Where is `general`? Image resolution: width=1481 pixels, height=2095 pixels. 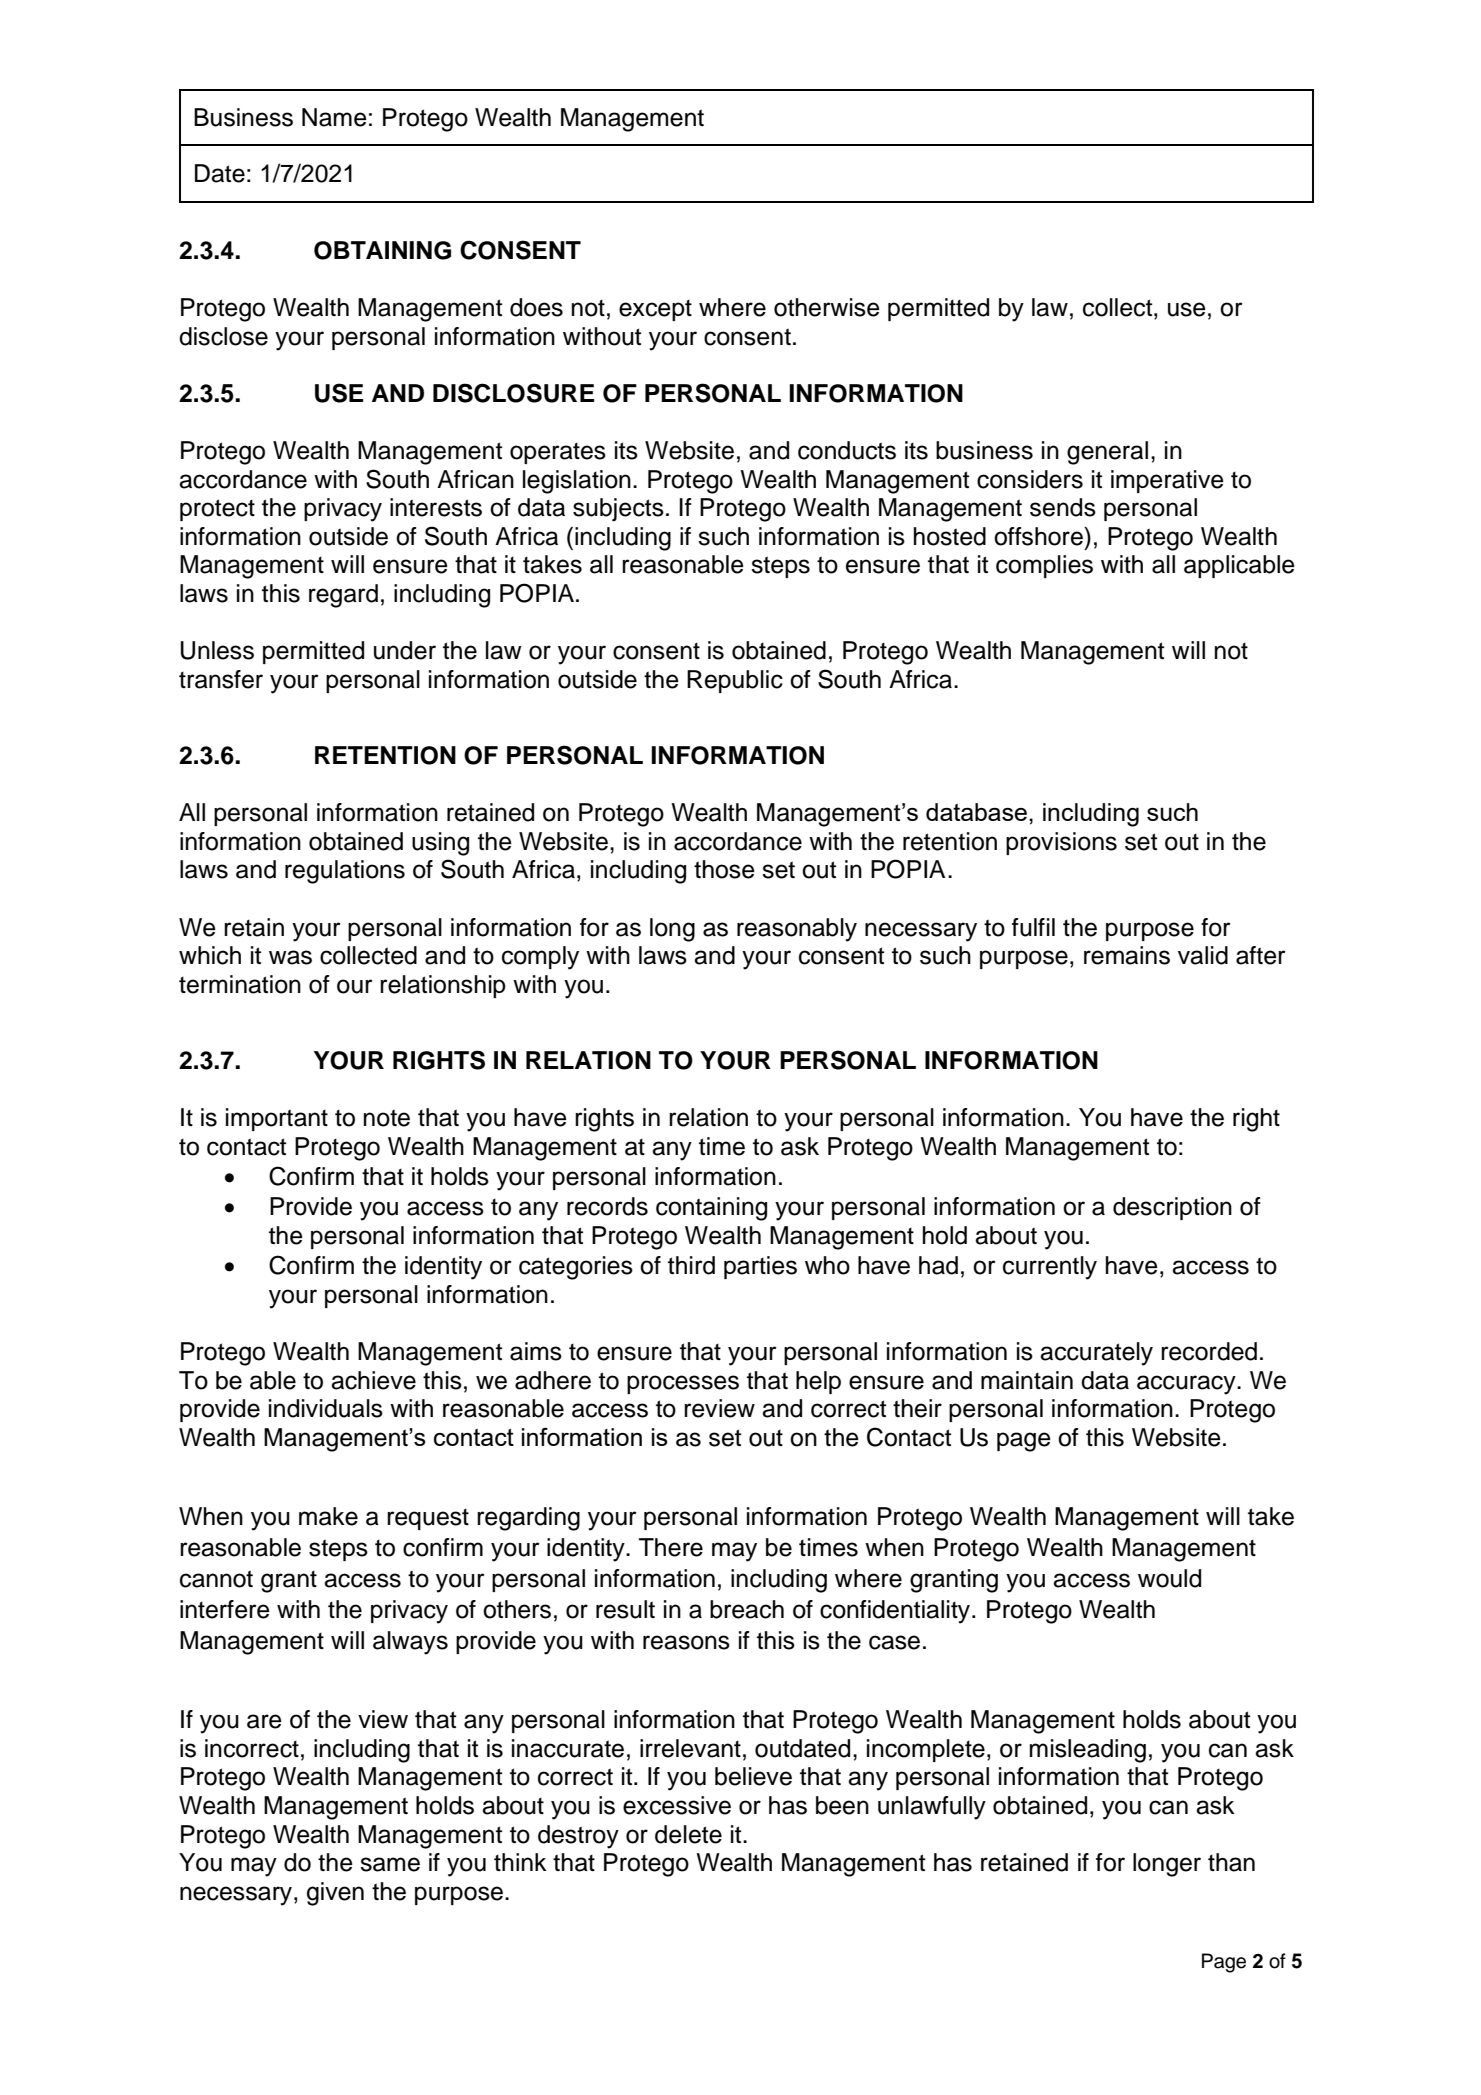
general is located at coordinates (1107, 453).
